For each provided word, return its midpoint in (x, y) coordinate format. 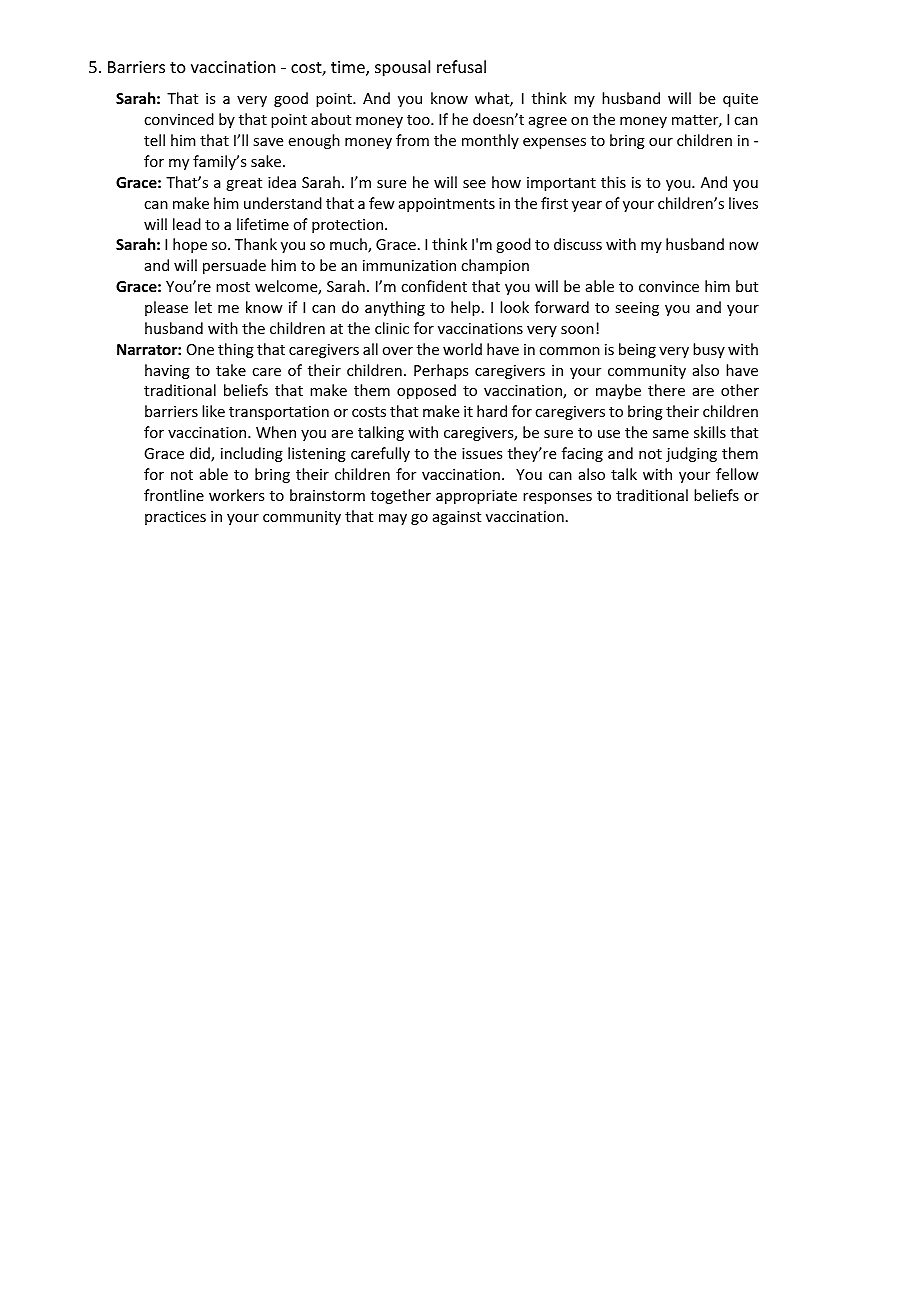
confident (434, 286)
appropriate (476, 497)
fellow (737, 474)
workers (236, 495)
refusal (461, 66)
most (233, 287)
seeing (637, 309)
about (331, 119)
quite (740, 100)
